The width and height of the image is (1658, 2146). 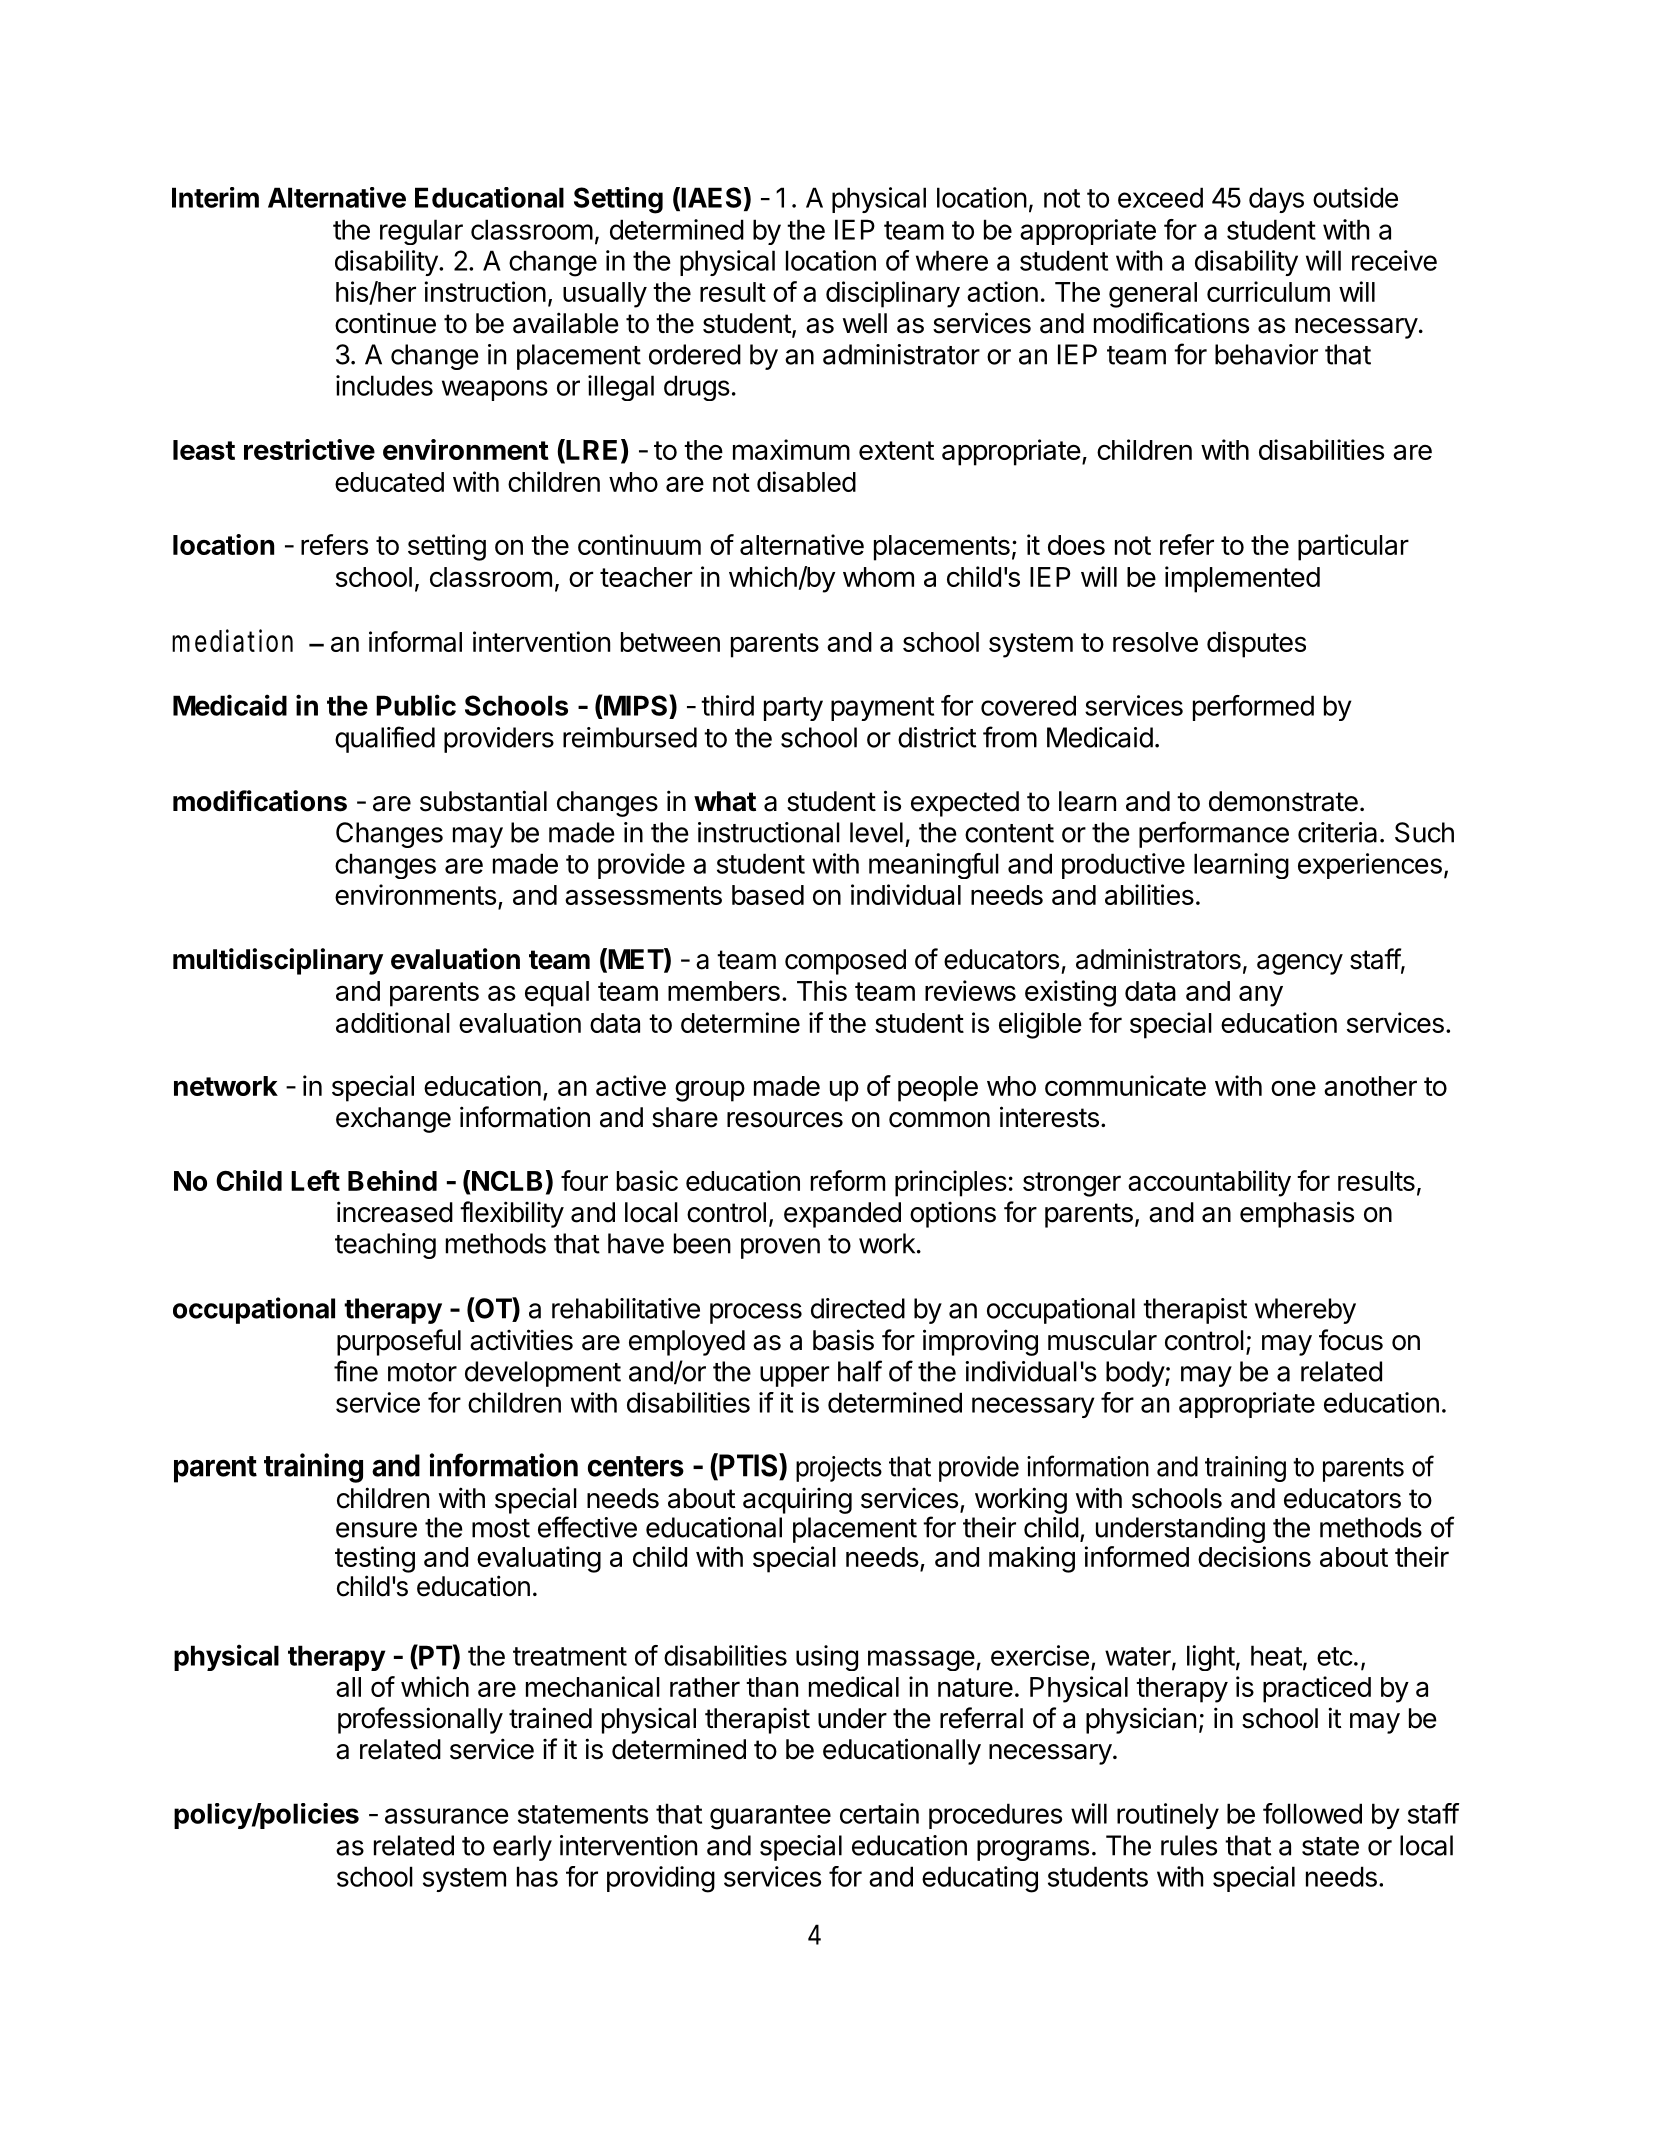 I want to click on assurance, so click(x=447, y=1816).
